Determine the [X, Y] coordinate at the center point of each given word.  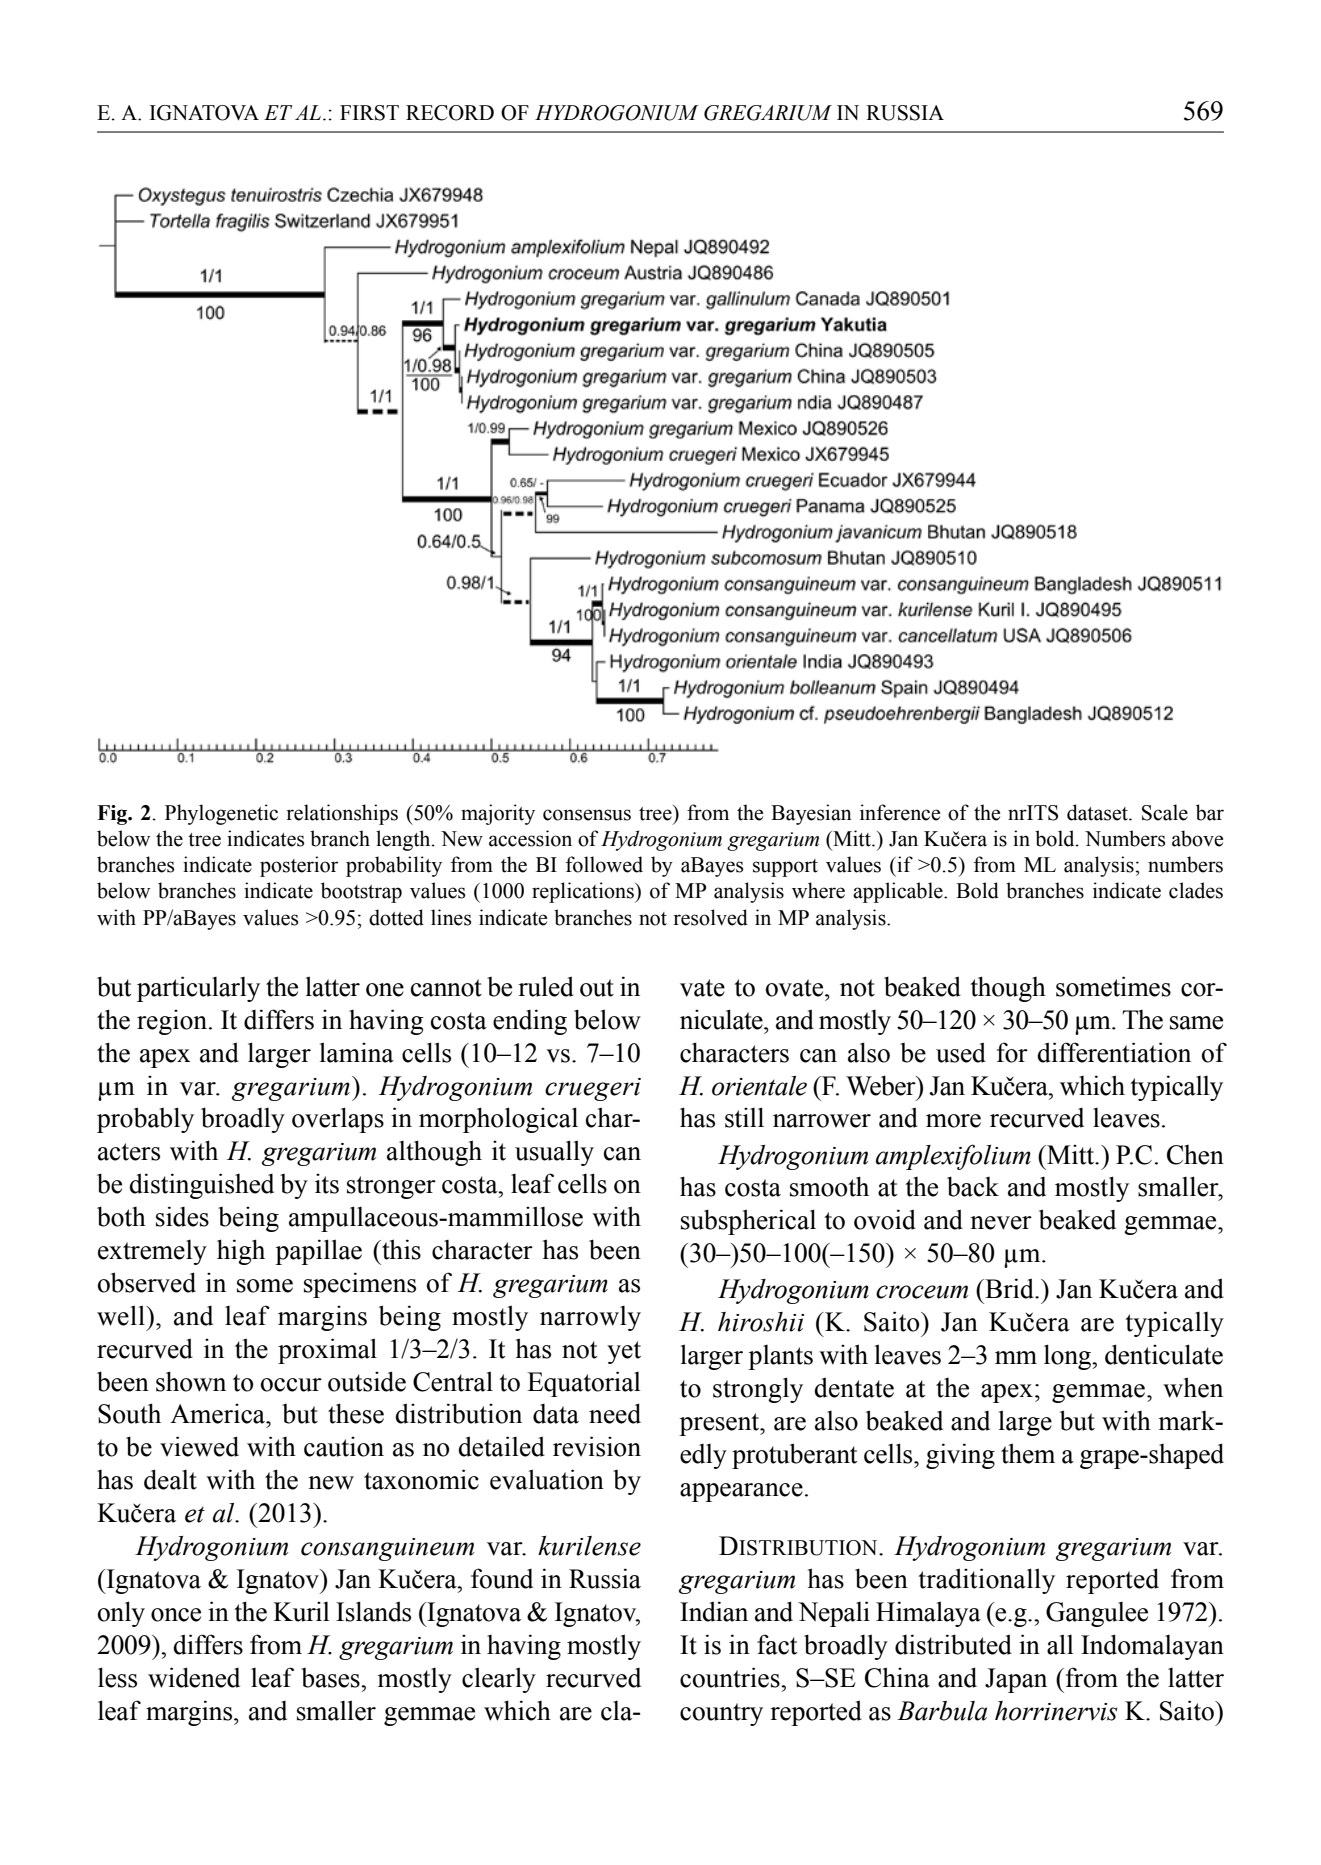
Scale [1165, 812]
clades [1196, 890]
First [369, 113]
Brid [1009, 1288]
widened [194, 1677]
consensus [587, 815]
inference [900, 812]
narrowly [590, 1318]
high [241, 1252]
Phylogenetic [221, 814]
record [450, 113]
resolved [710, 917]
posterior [299, 866]
